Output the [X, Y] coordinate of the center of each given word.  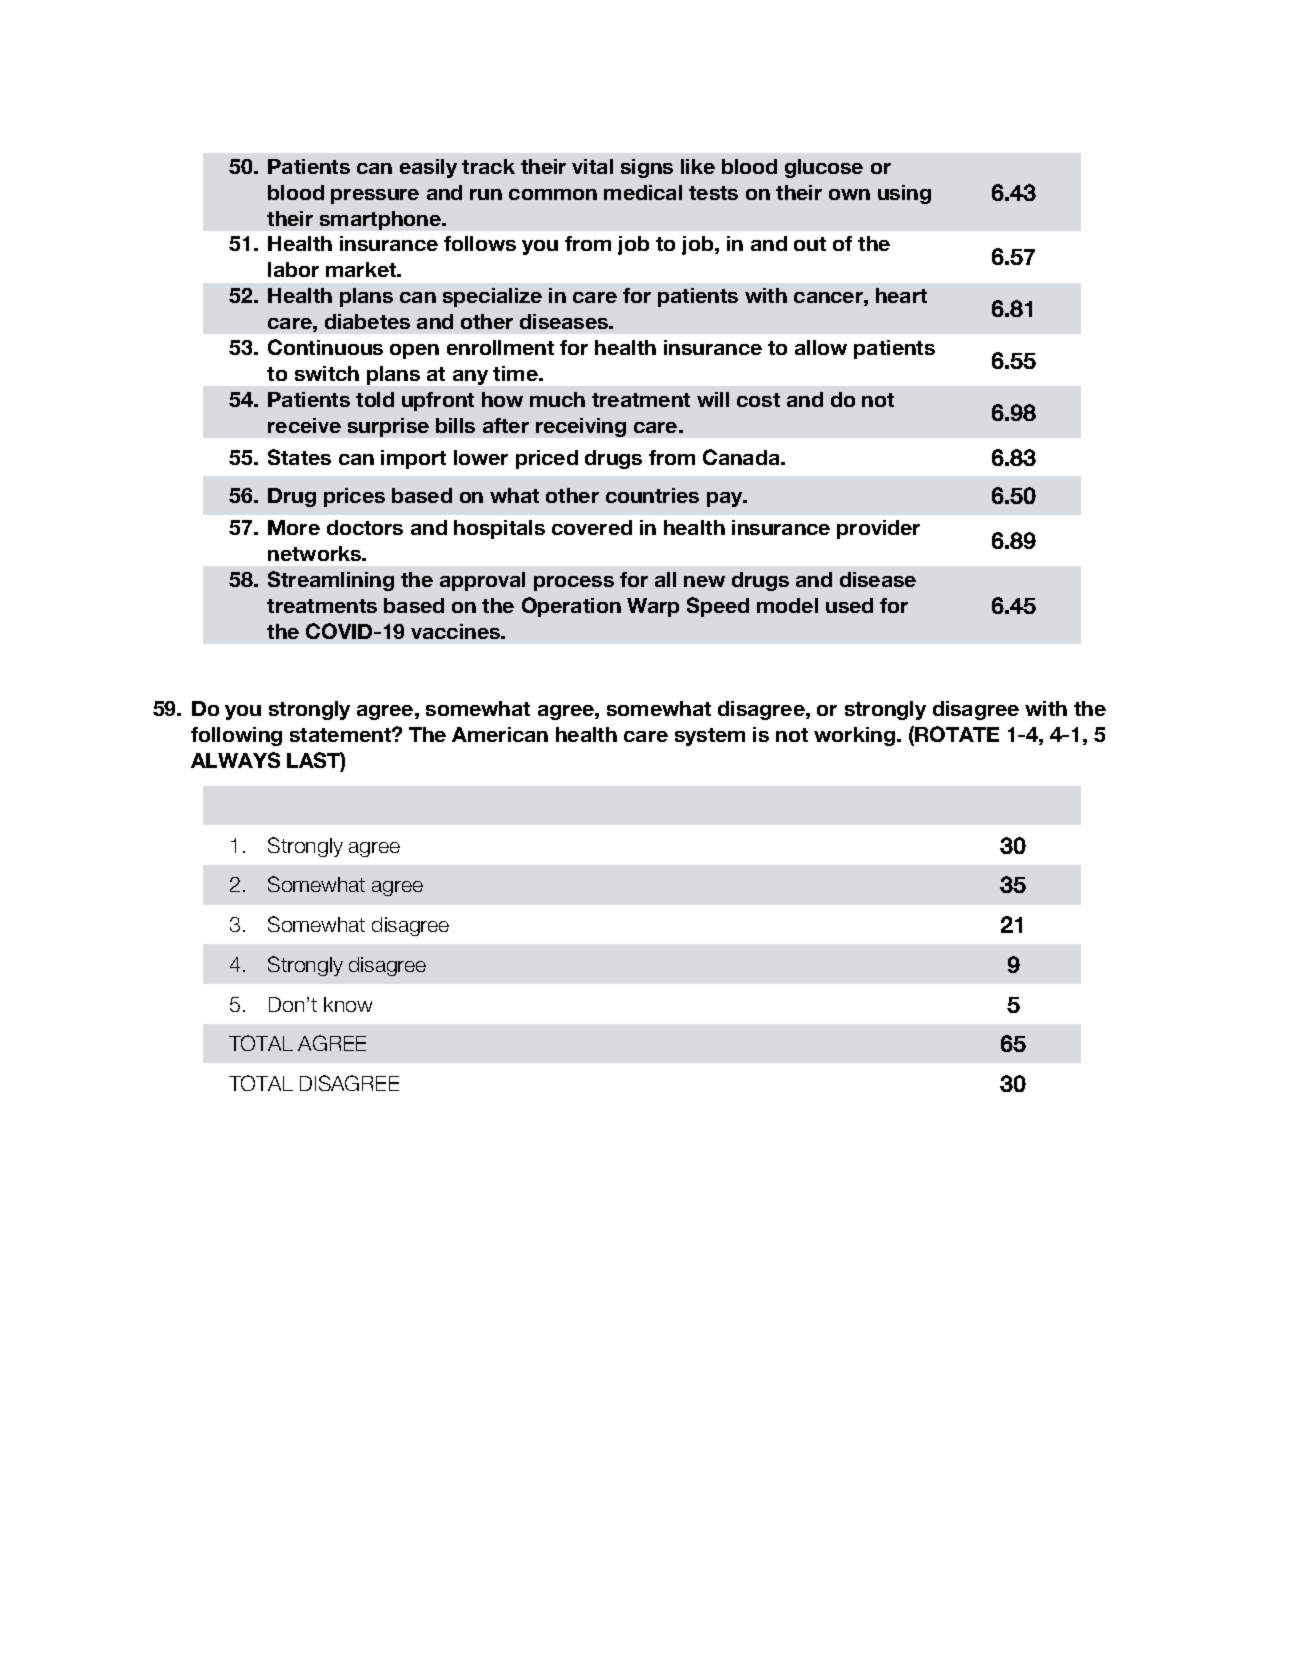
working [856, 736]
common [553, 194]
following [236, 736]
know [348, 1004]
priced [547, 459]
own [849, 194]
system [710, 737]
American [500, 734]
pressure [375, 196]
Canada [742, 457]
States [299, 457]
